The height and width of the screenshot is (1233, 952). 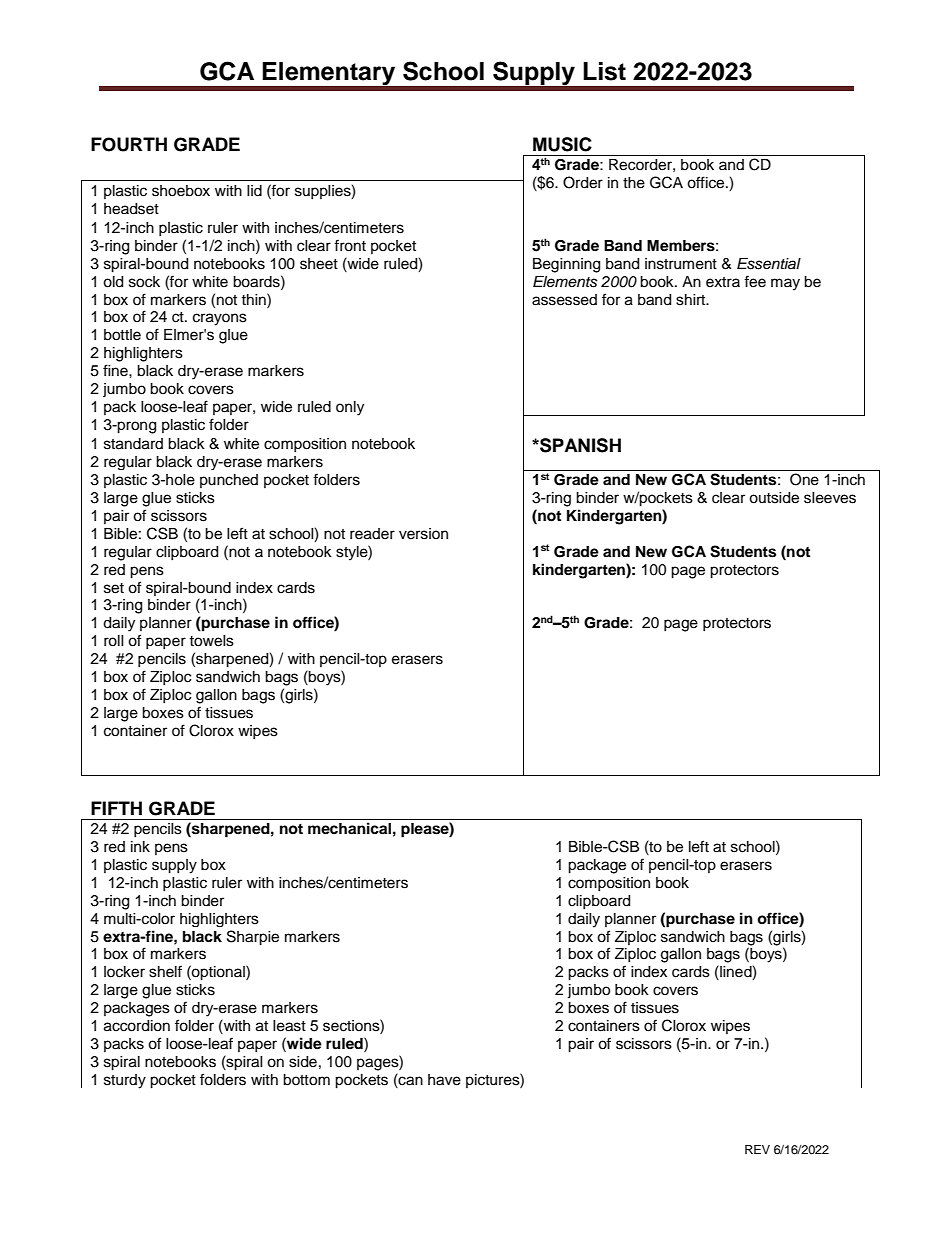 I want to click on punched, so click(x=229, y=481).
